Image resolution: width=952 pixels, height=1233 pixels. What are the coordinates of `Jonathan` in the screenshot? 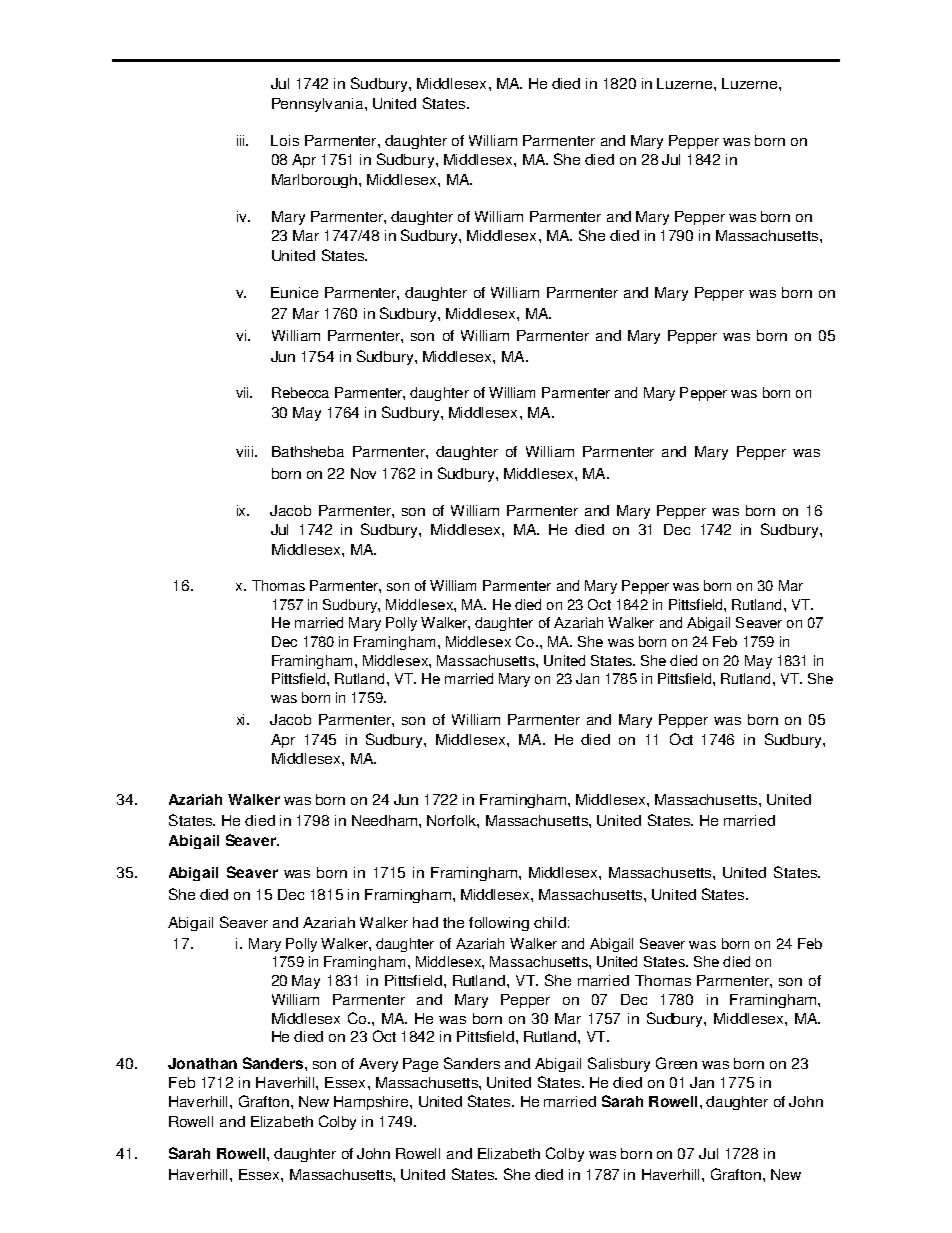 It's located at (202, 1063).
